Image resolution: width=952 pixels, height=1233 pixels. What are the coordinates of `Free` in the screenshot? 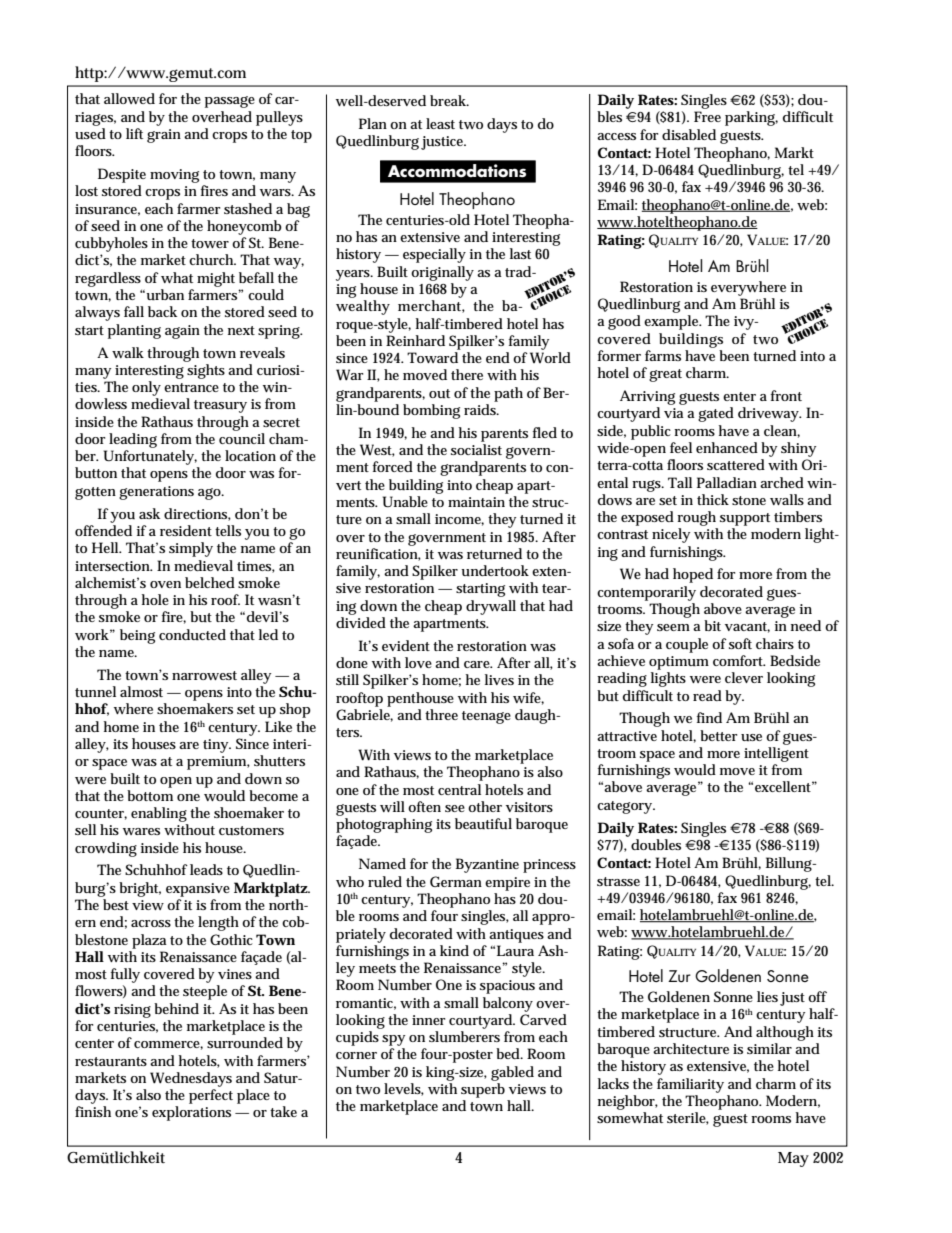 It's located at (707, 116).
